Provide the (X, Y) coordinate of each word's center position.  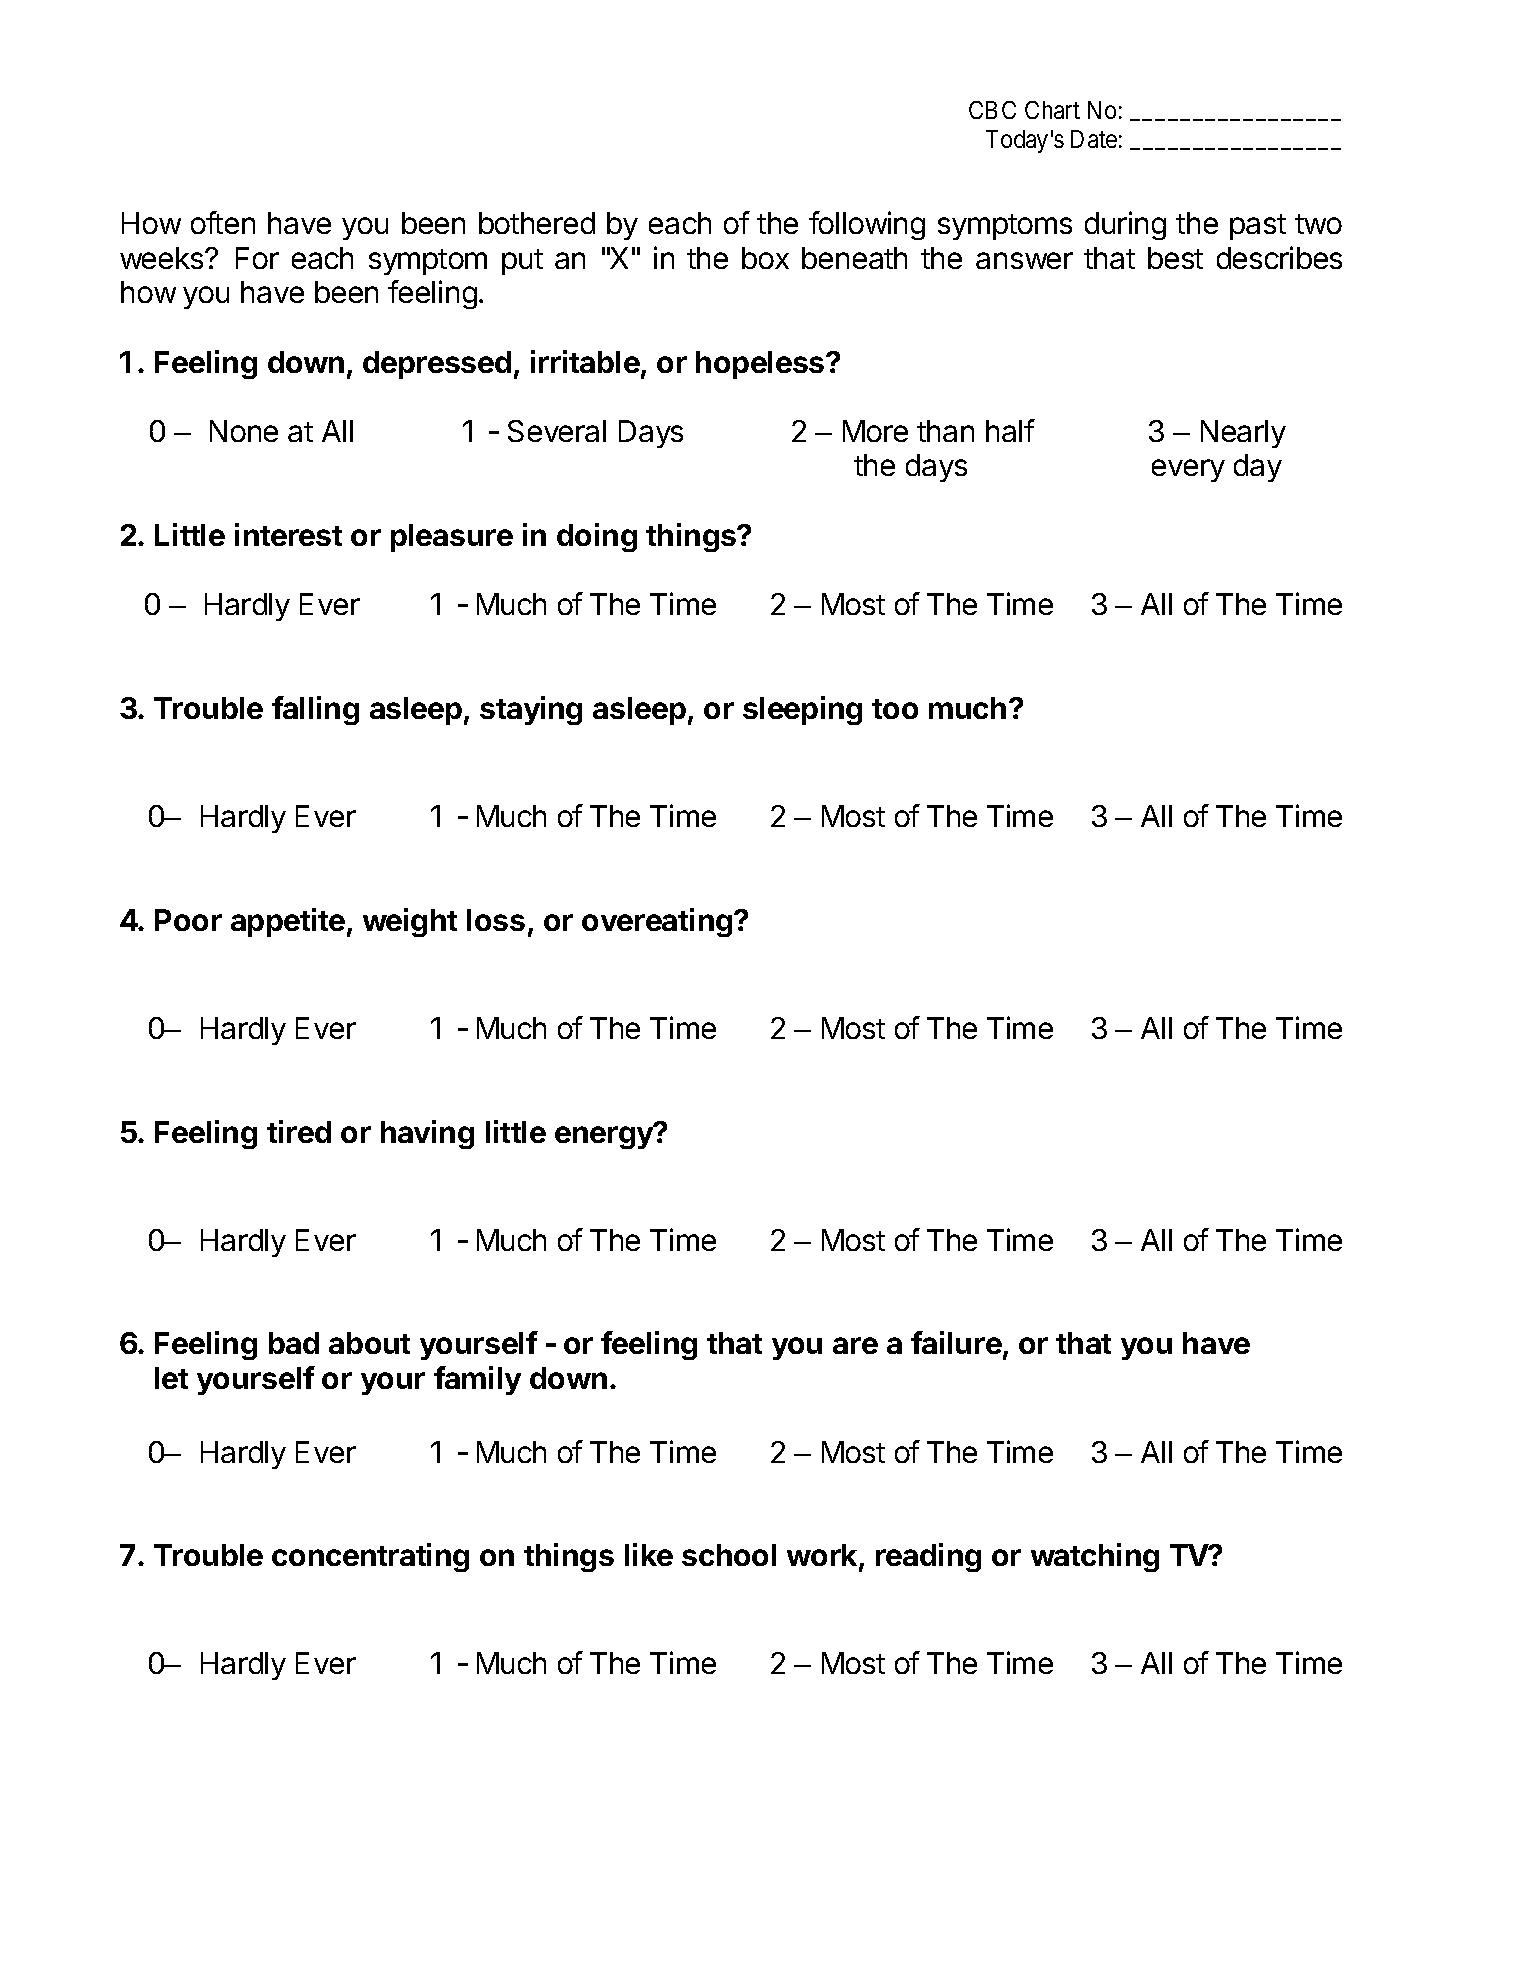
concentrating (370, 1557)
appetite (288, 922)
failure (956, 1342)
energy (605, 1136)
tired (299, 1131)
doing (597, 537)
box (765, 258)
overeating (657, 922)
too (895, 709)
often (223, 222)
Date (1094, 139)
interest (288, 534)
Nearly (1243, 434)
